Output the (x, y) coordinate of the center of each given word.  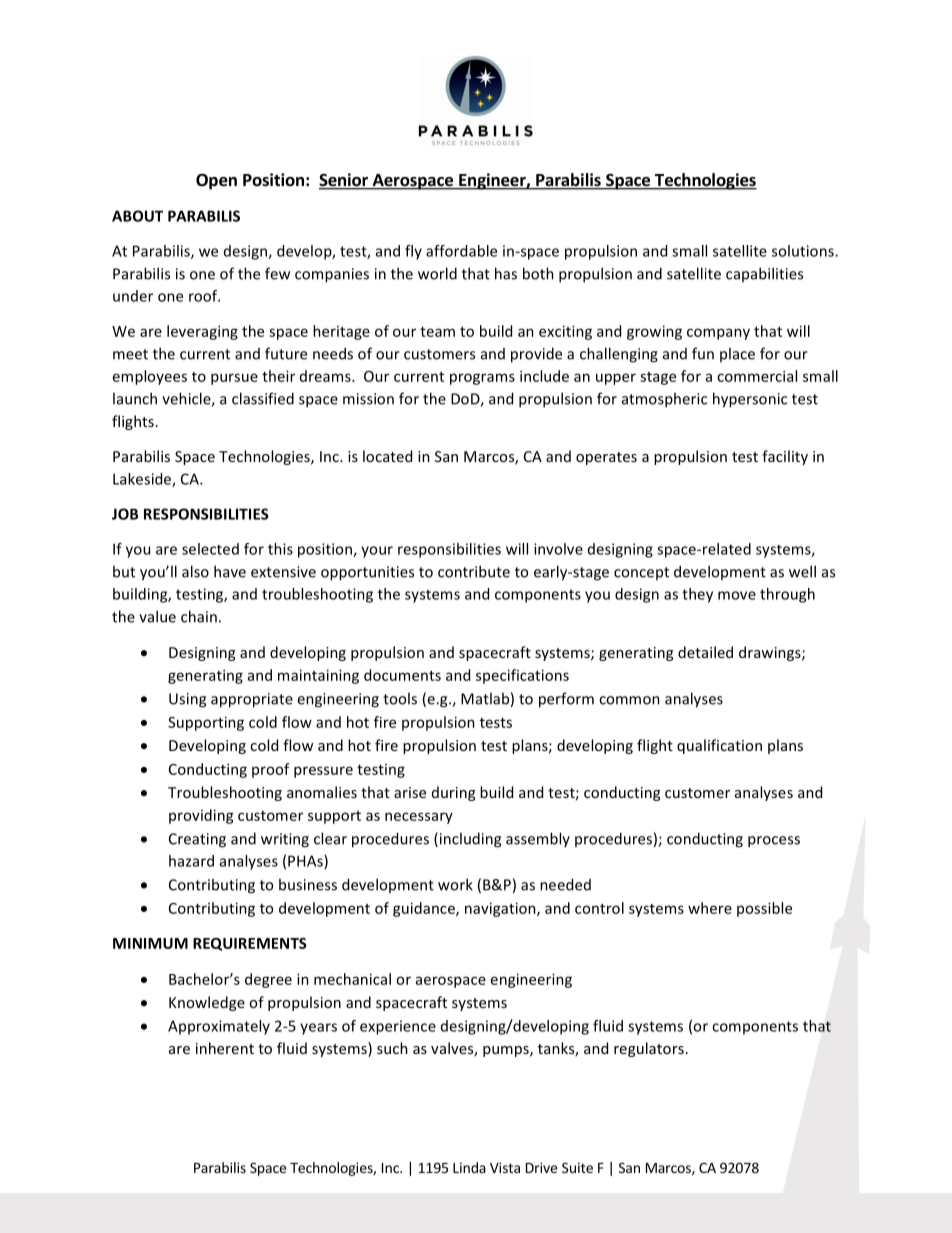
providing (201, 816)
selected (210, 549)
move (737, 595)
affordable (461, 251)
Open (216, 181)
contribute (474, 571)
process (774, 842)
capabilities (764, 274)
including (469, 840)
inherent (225, 1048)
